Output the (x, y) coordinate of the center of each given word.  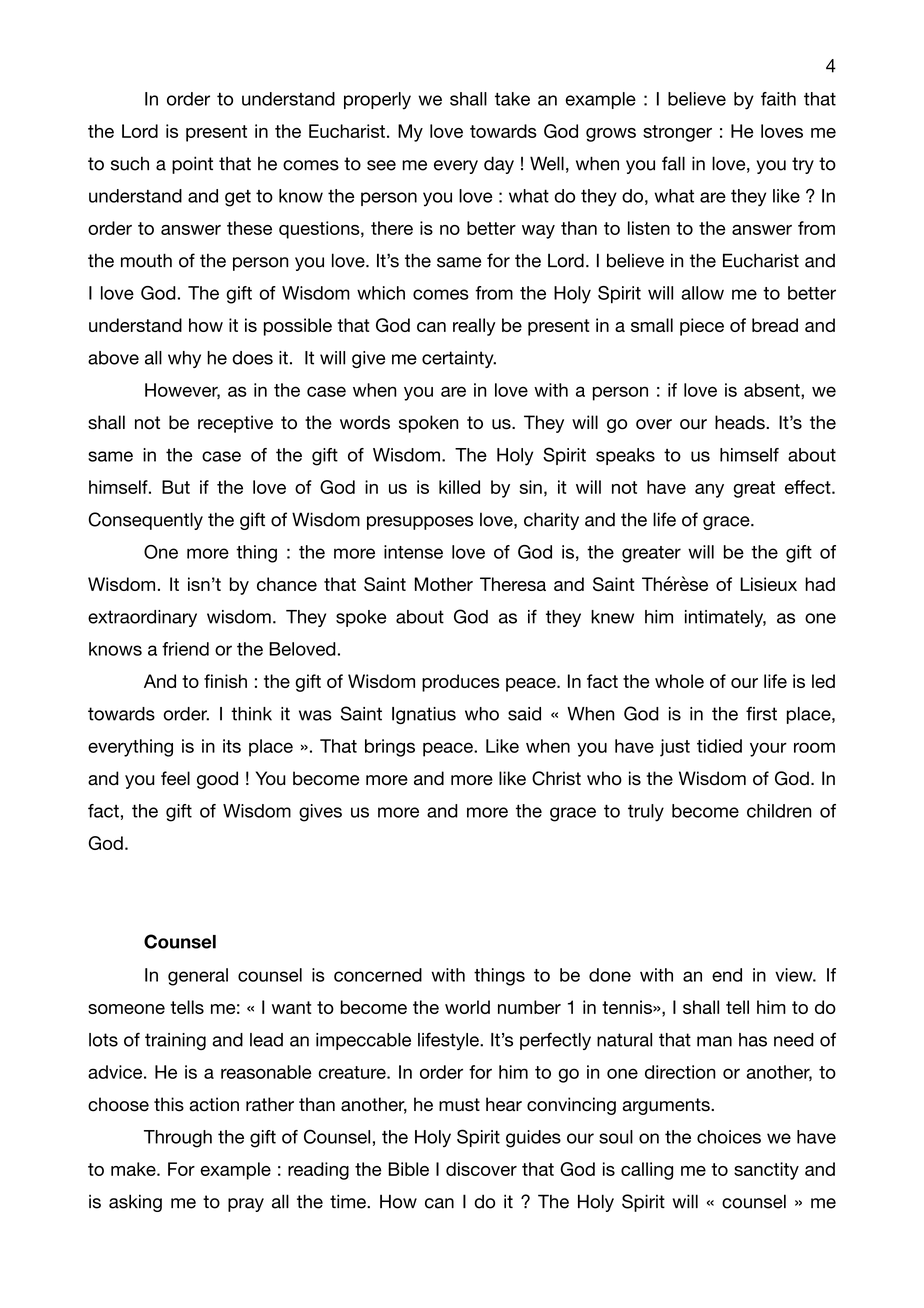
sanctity (766, 1171)
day (499, 165)
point (192, 165)
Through (178, 1139)
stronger (677, 133)
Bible (408, 1169)
